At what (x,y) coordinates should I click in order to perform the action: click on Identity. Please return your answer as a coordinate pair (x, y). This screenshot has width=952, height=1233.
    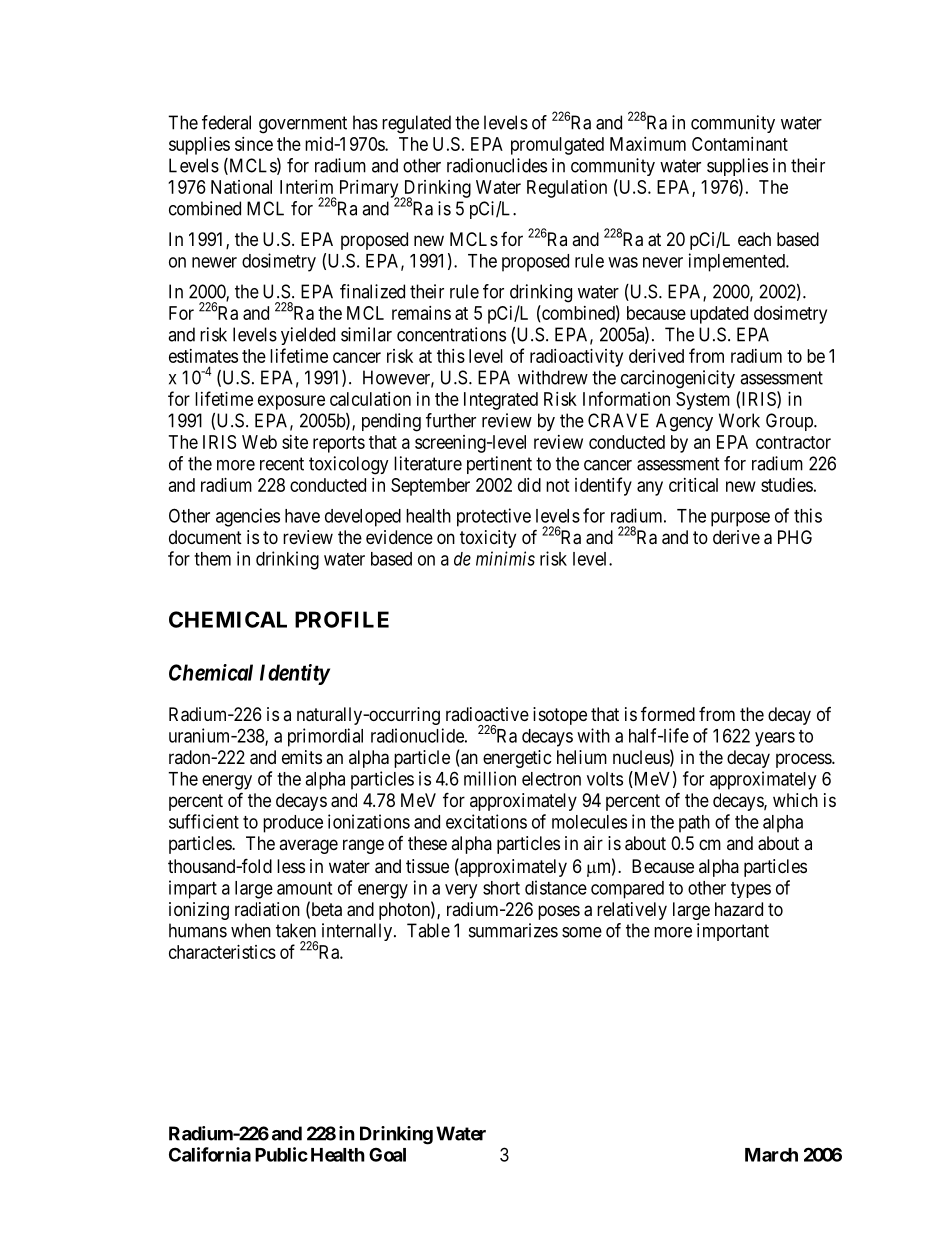
    Looking at the image, I should click on (295, 674).
